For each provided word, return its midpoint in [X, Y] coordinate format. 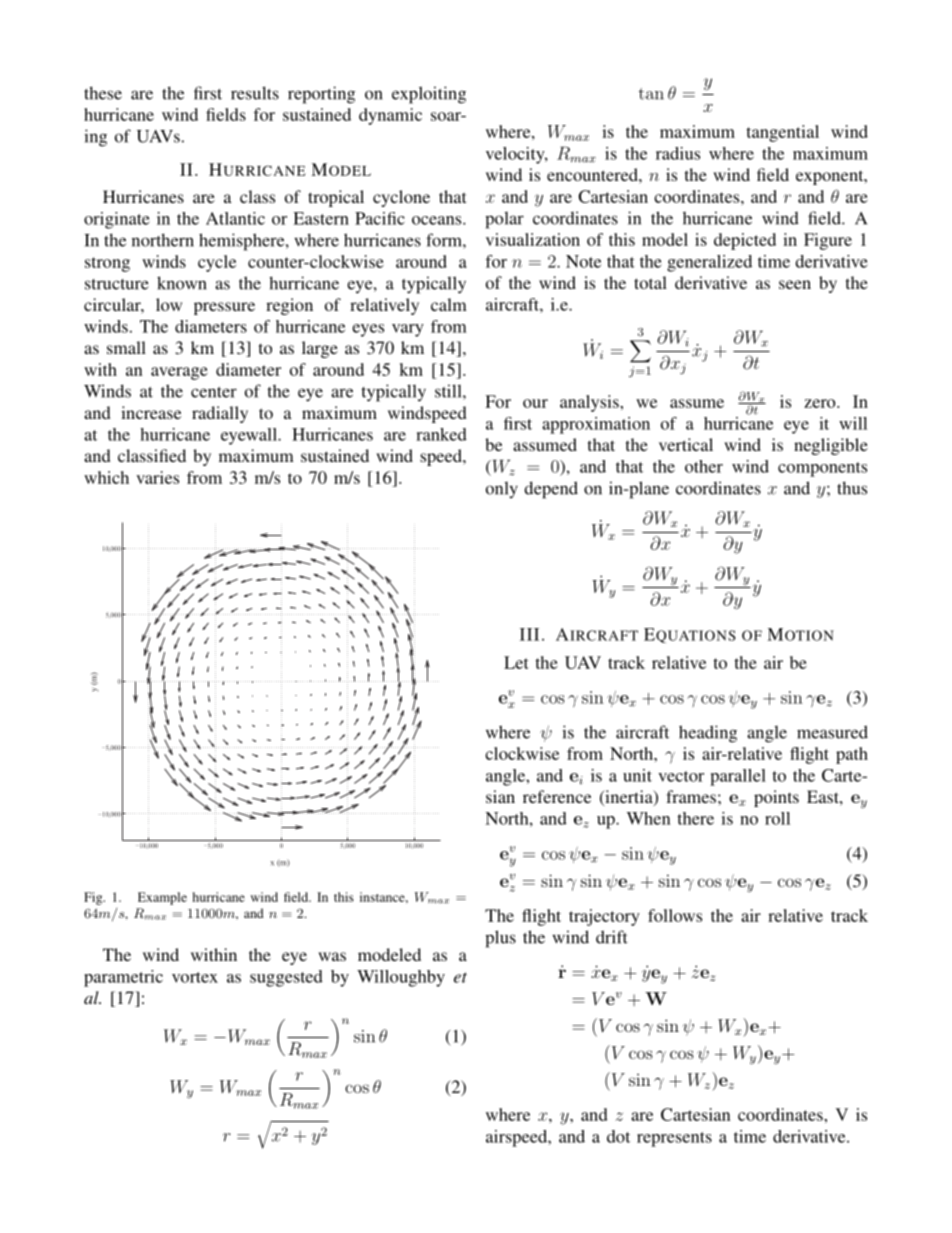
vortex [195, 977]
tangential [782, 133]
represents [674, 1139]
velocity [516, 155]
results [255, 93]
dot [618, 1136]
